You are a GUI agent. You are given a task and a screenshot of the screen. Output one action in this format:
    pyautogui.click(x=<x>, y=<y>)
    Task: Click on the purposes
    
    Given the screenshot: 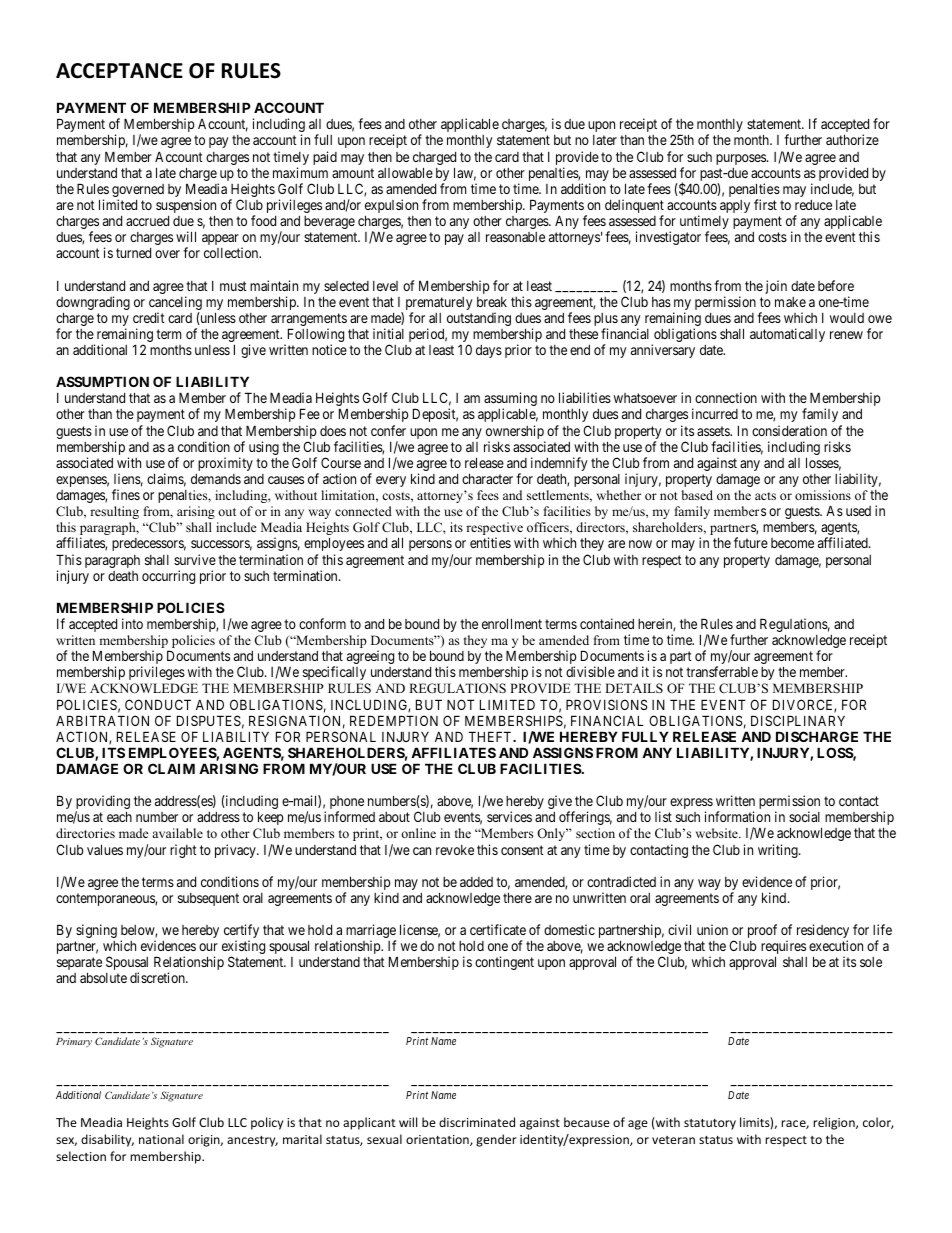 What is the action you would take?
    pyautogui.click(x=742, y=159)
